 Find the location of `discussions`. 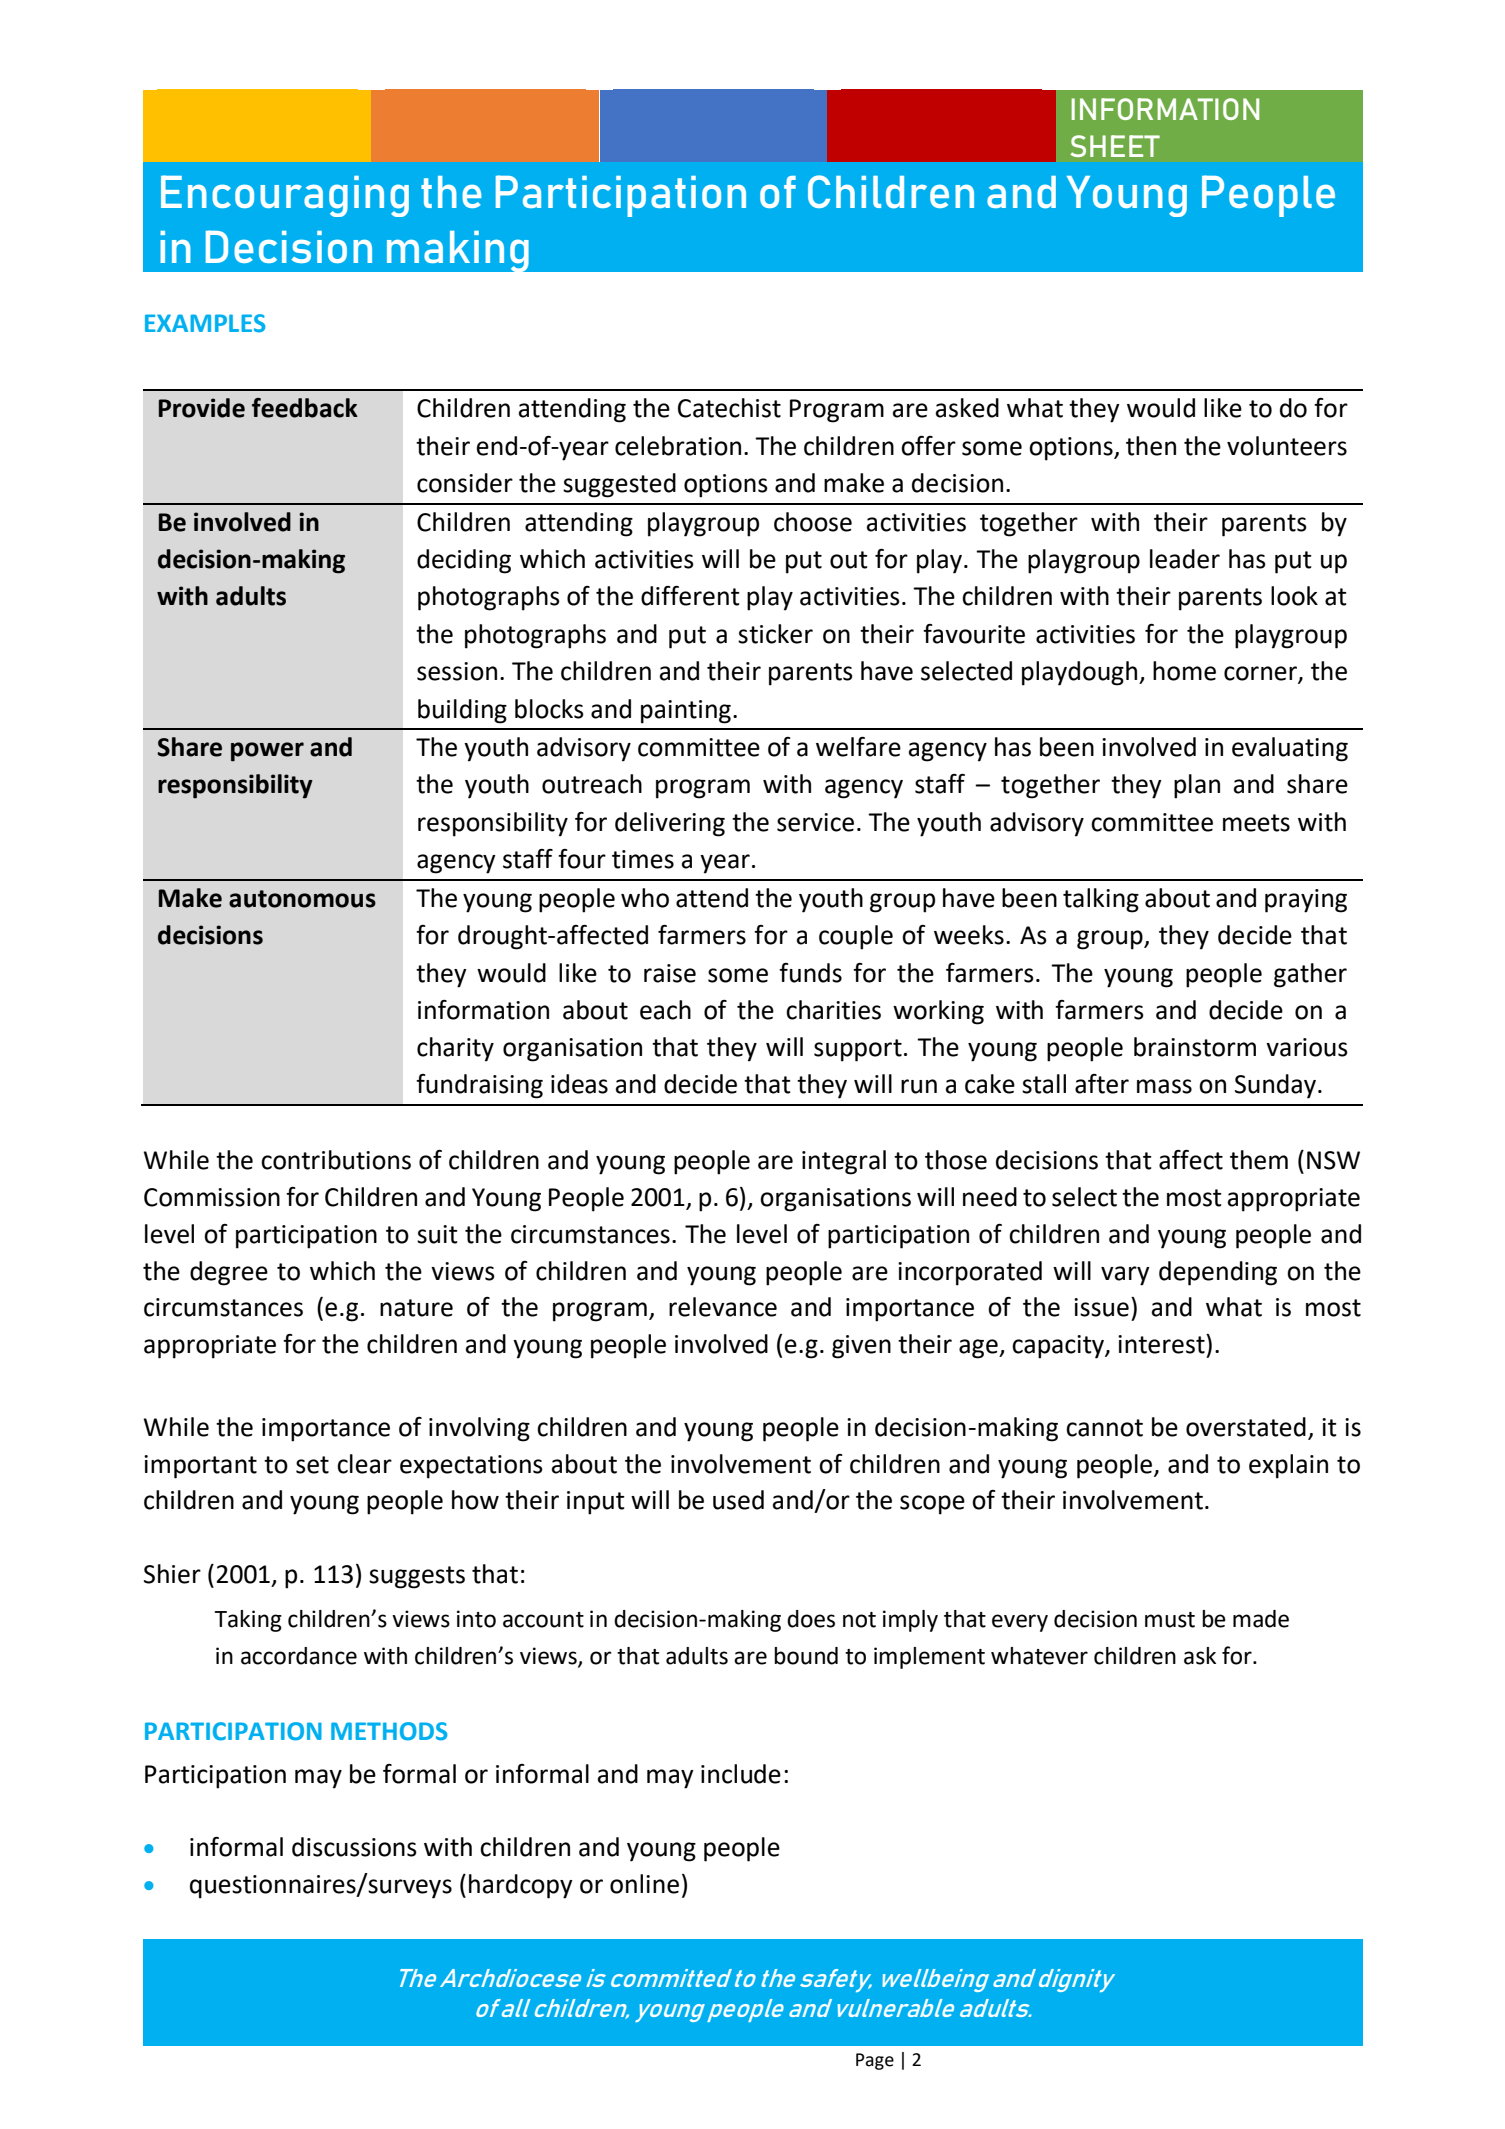

discussions is located at coordinates (354, 1847).
